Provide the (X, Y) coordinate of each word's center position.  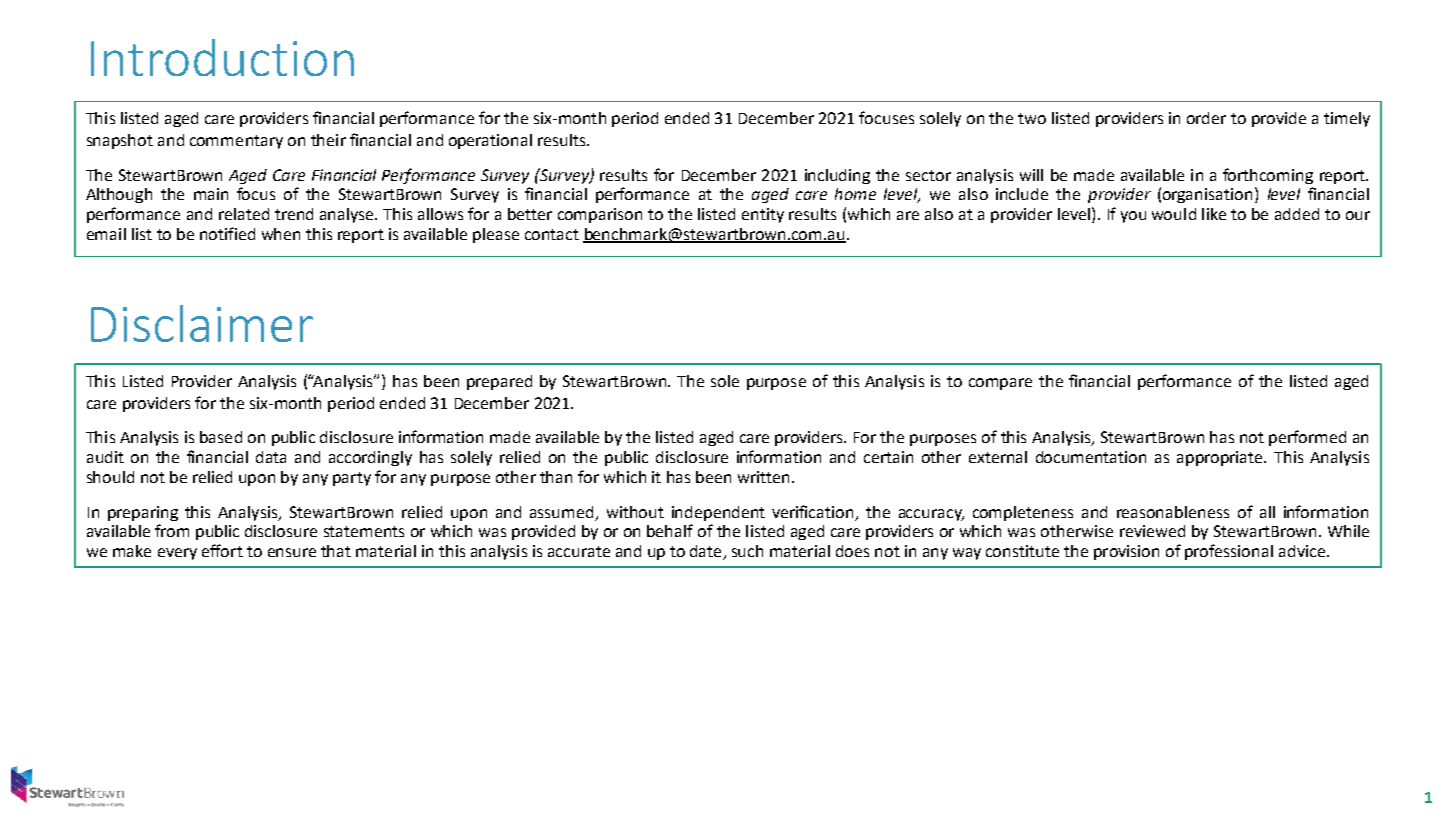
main (211, 194)
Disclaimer (202, 323)
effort (222, 550)
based (221, 437)
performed (1307, 438)
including (837, 176)
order (1206, 118)
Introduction (222, 57)
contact (552, 234)
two (1032, 118)
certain (888, 457)
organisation (1207, 195)
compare (1000, 384)
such (747, 551)
